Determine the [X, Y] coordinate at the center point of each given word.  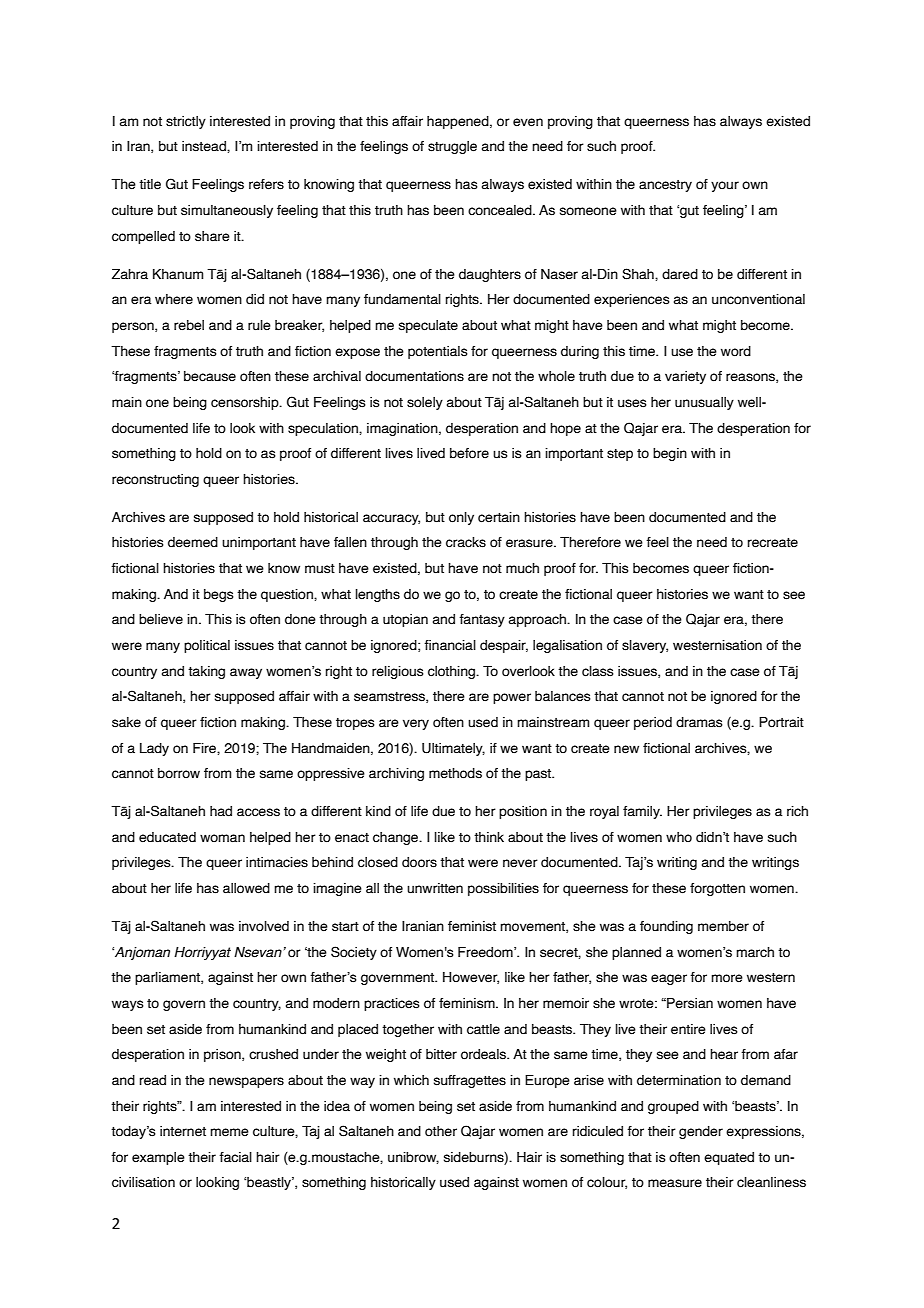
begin [670, 454]
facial [235, 1157]
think [489, 837]
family [642, 812]
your [725, 186]
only [461, 518]
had [221, 811]
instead [205, 146]
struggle [452, 147]
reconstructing [155, 480]
